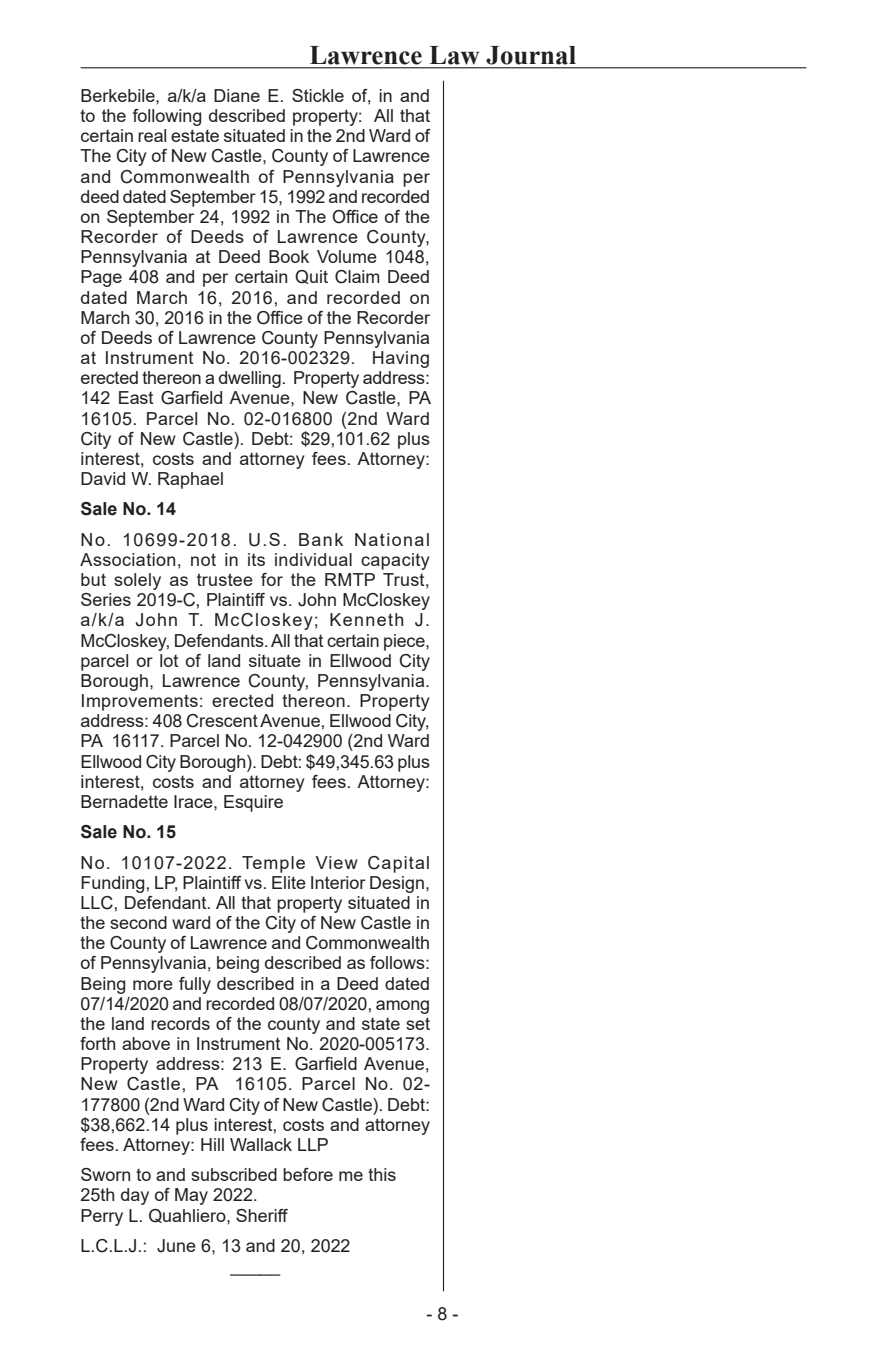 The image size is (887, 1372). Describe the element at coordinates (382, 1174) in the screenshot. I see `this` at that location.
